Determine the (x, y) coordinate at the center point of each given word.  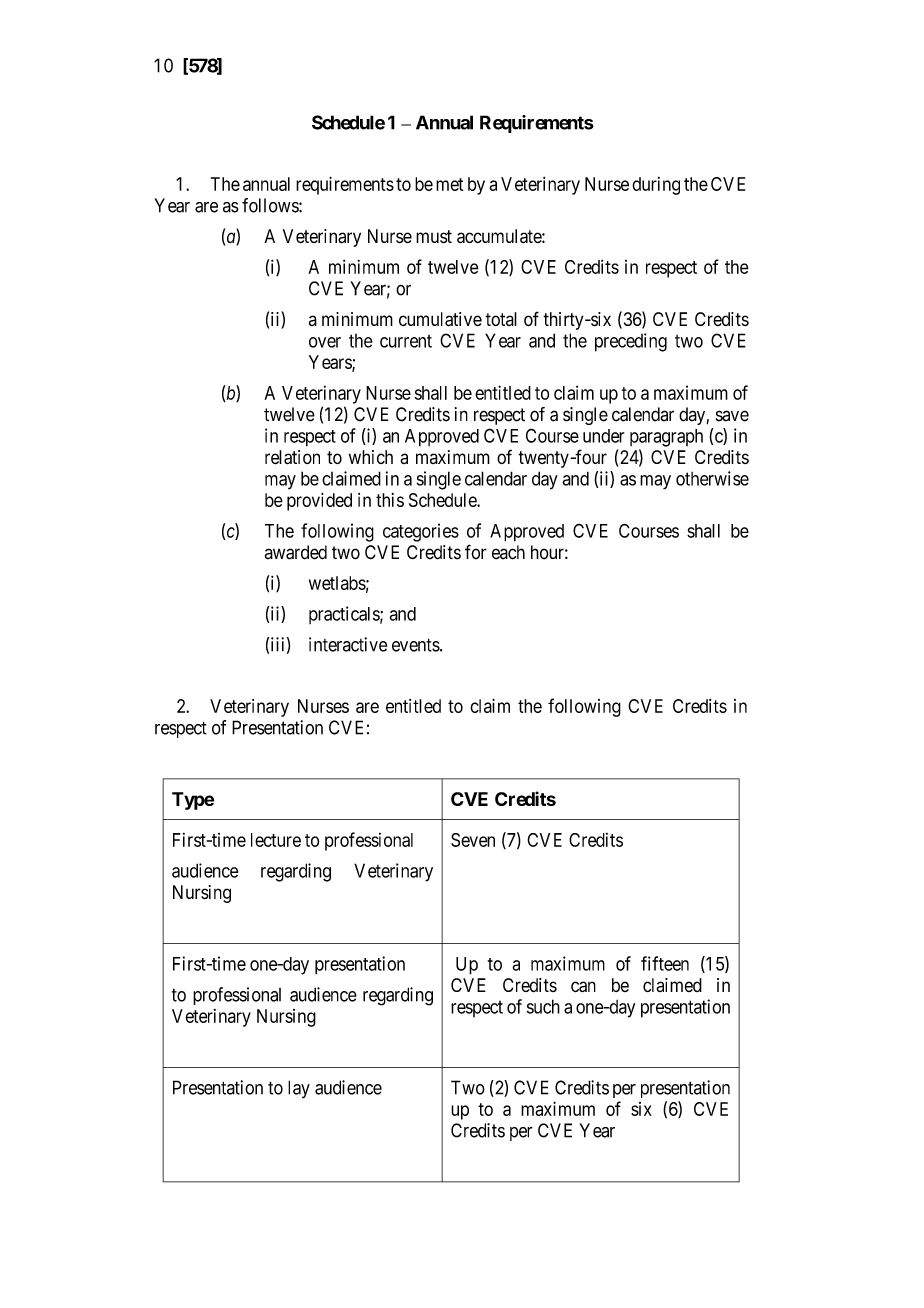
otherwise (712, 478)
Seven (473, 840)
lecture (276, 840)
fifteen (665, 963)
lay (299, 1089)
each (508, 552)
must (434, 237)
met (449, 184)
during (656, 186)
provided (319, 502)
